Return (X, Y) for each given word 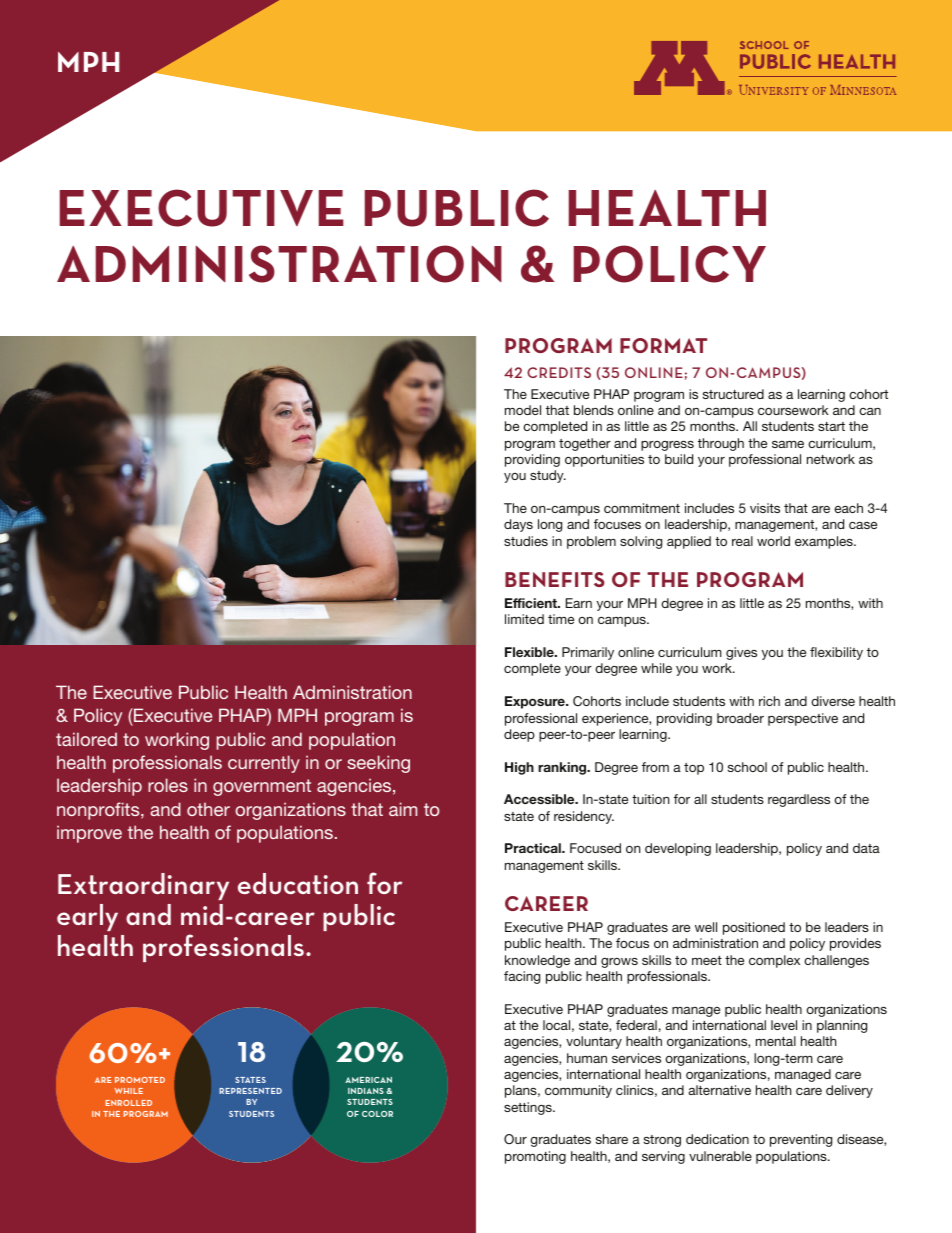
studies (526, 541)
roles (168, 785)
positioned (754, 928)
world (773, 541)
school (747, 767)
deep (519, 735)
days (518, 525)
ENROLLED (129, 1103)
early (87, 917)
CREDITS (559, 372)
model (523, 410)
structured (733, 394)
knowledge (537, 961)
